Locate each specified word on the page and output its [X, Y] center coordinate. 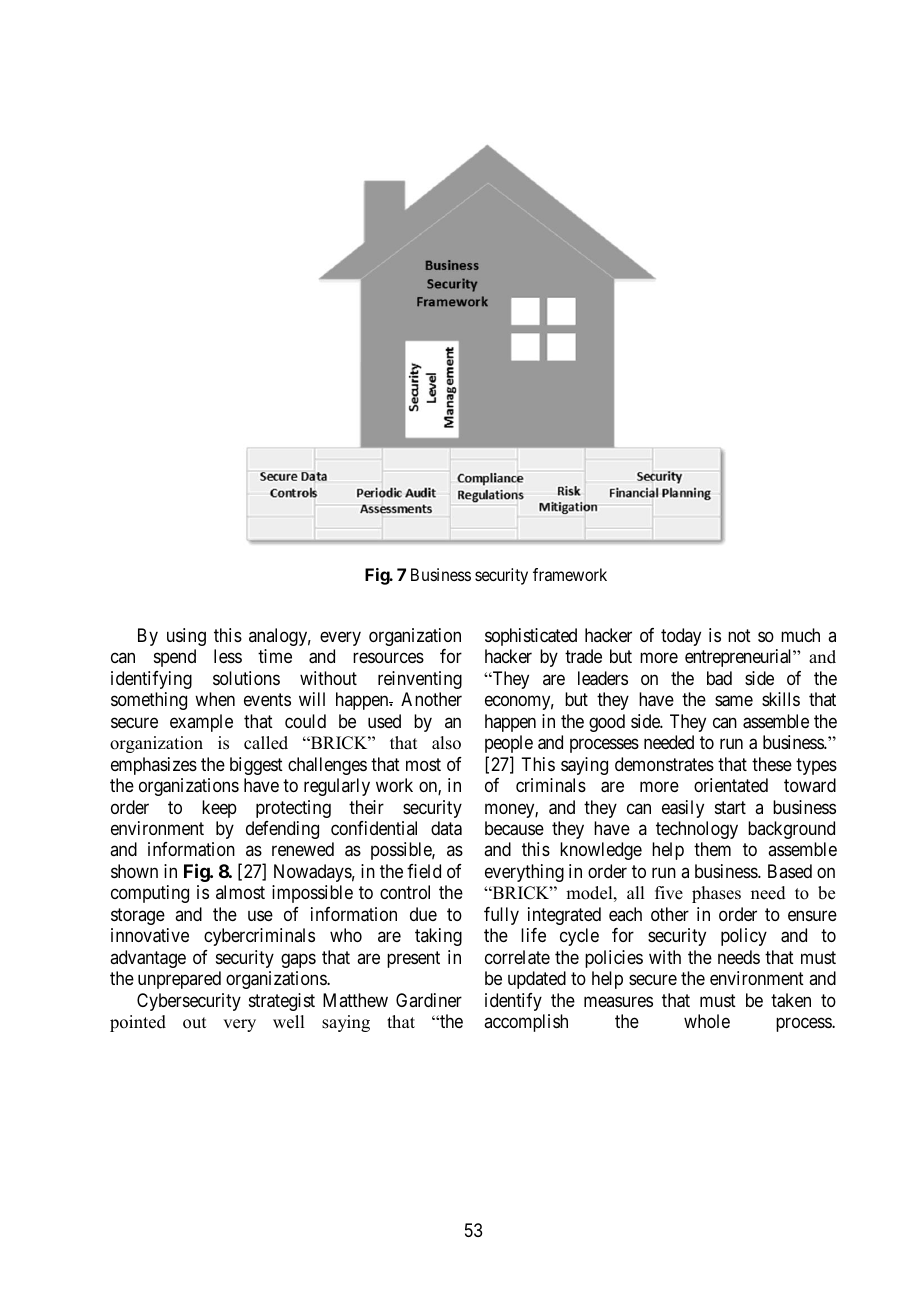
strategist [282, 1002]
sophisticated [531, 637]
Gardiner [429, 1000]
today [681, 637]
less [228, 656]
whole [707, 1021]
